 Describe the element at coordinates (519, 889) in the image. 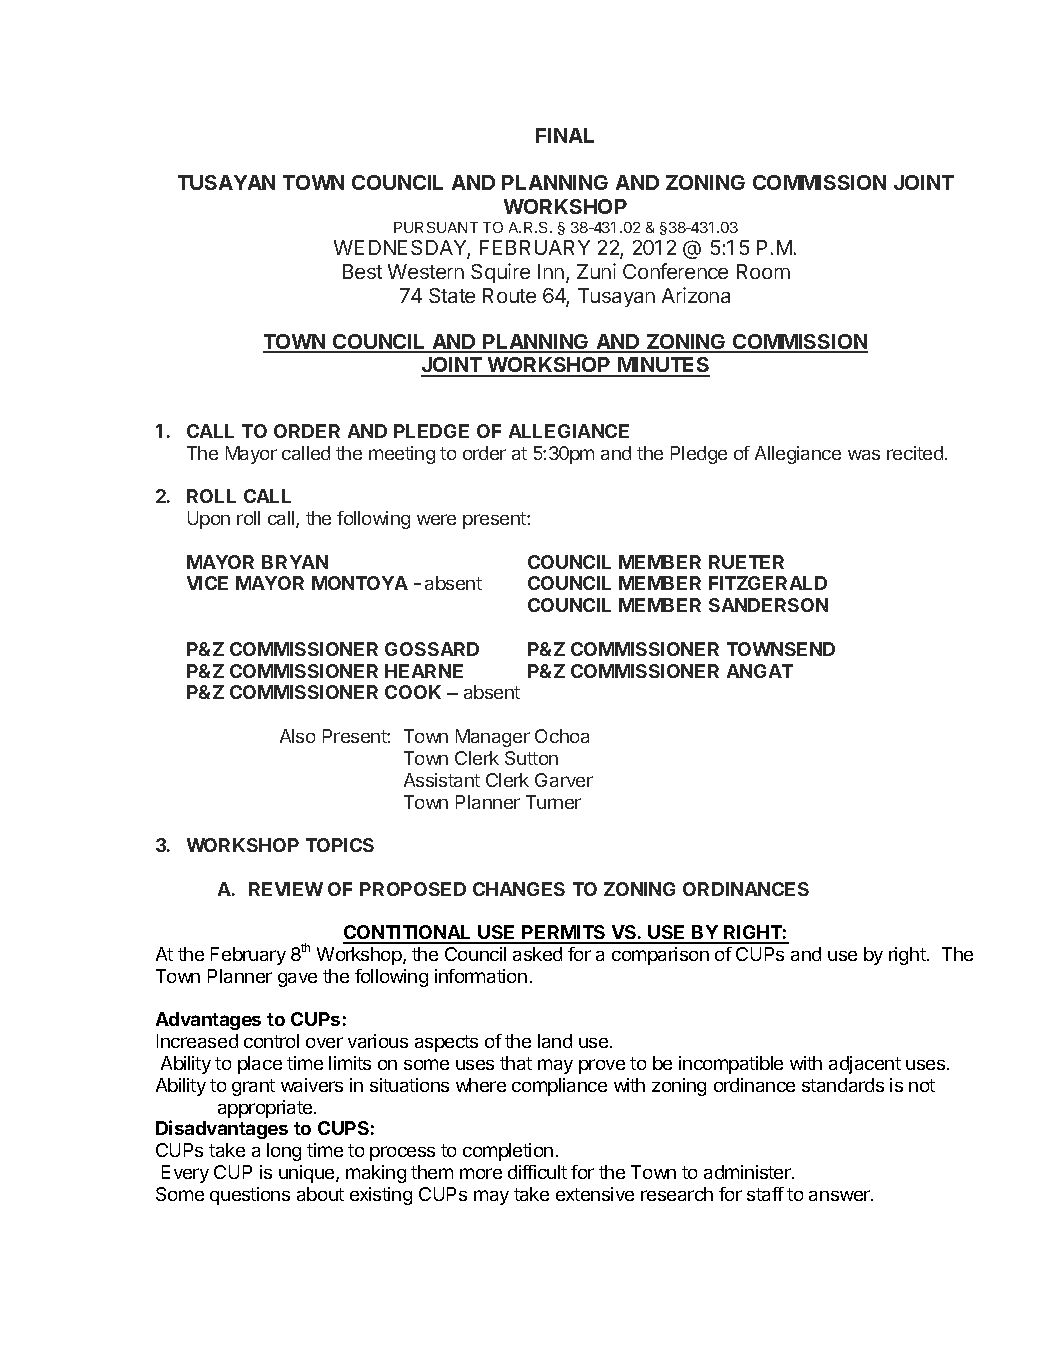

I see `CHANGES` at that location.
